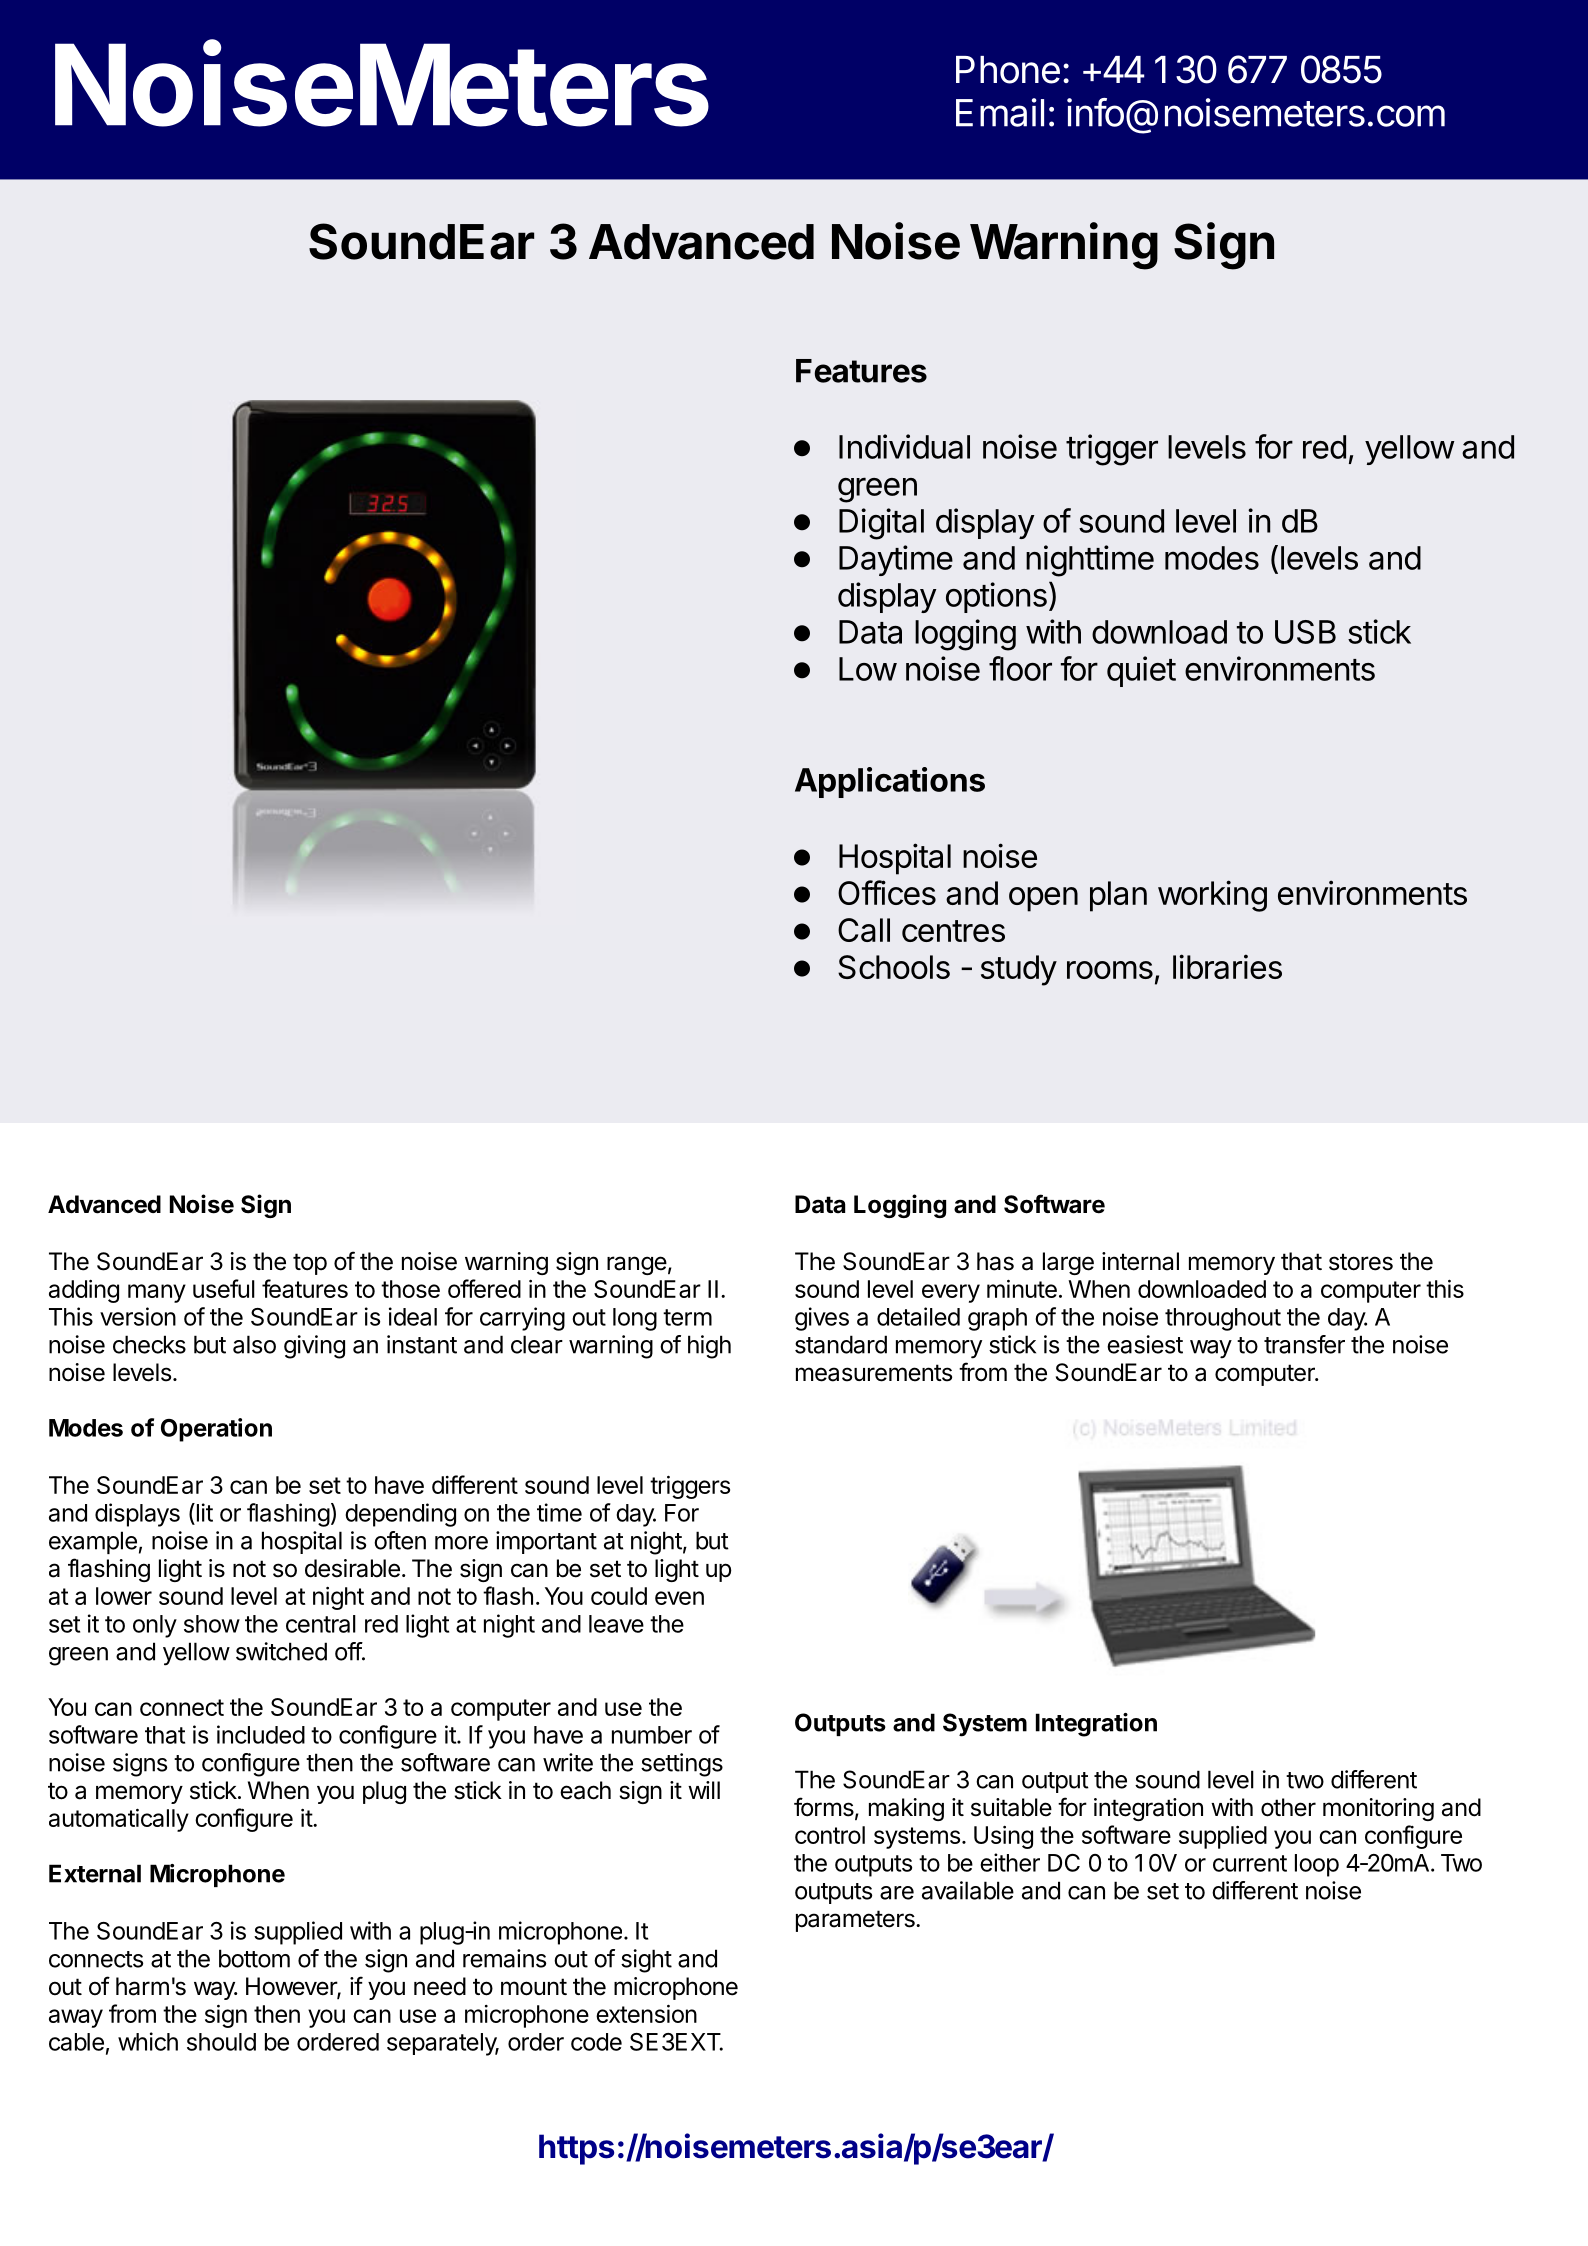 Image resolution: width=1588 pixels, height=2246 pixels. I want to click on top, so click(310, 1264).
